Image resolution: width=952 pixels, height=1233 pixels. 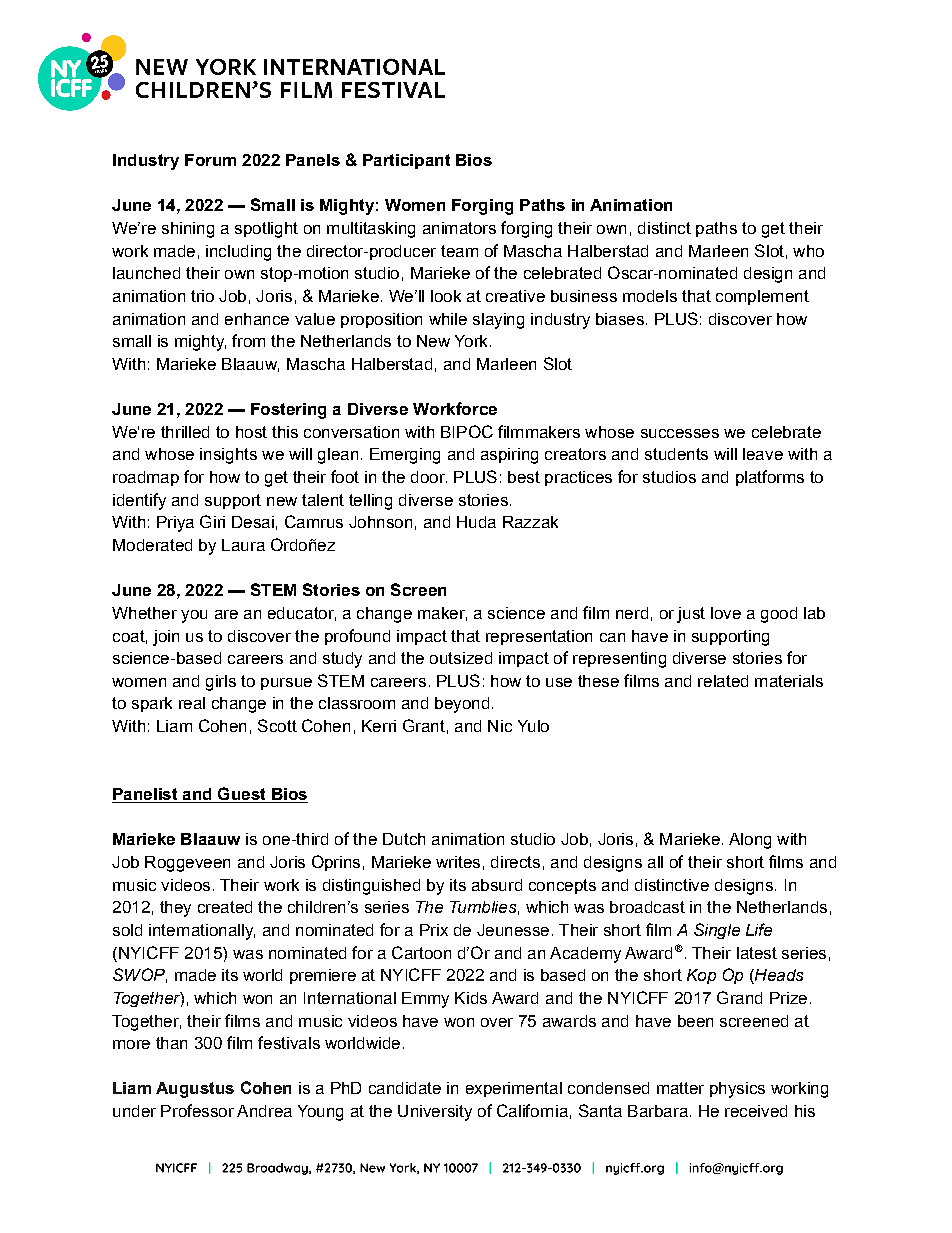 What do you see at coordinates (166, 638) in the page?
I see `join` at bounding box center [166, 638].
